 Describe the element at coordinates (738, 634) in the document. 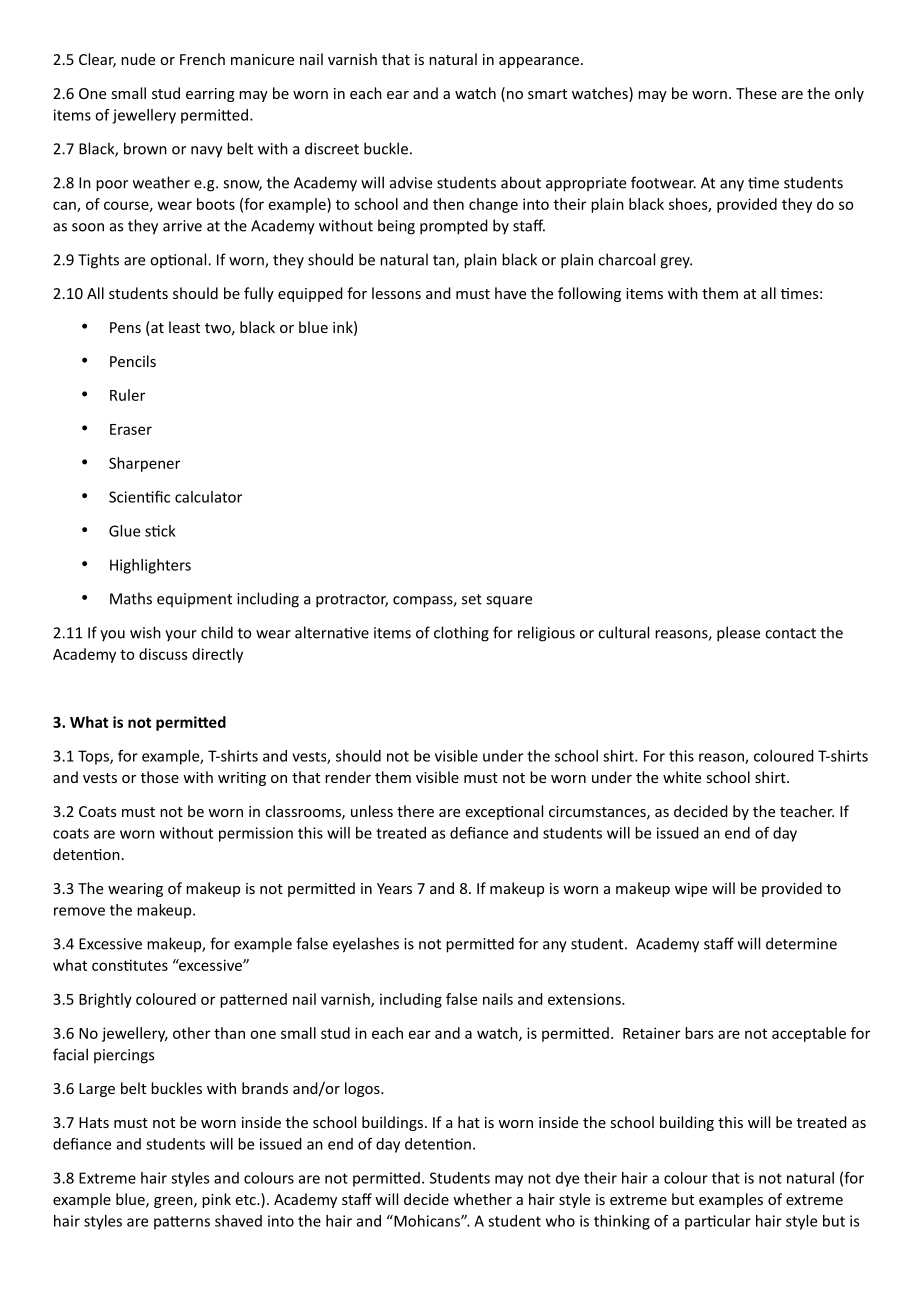

I see `please` at that location.
